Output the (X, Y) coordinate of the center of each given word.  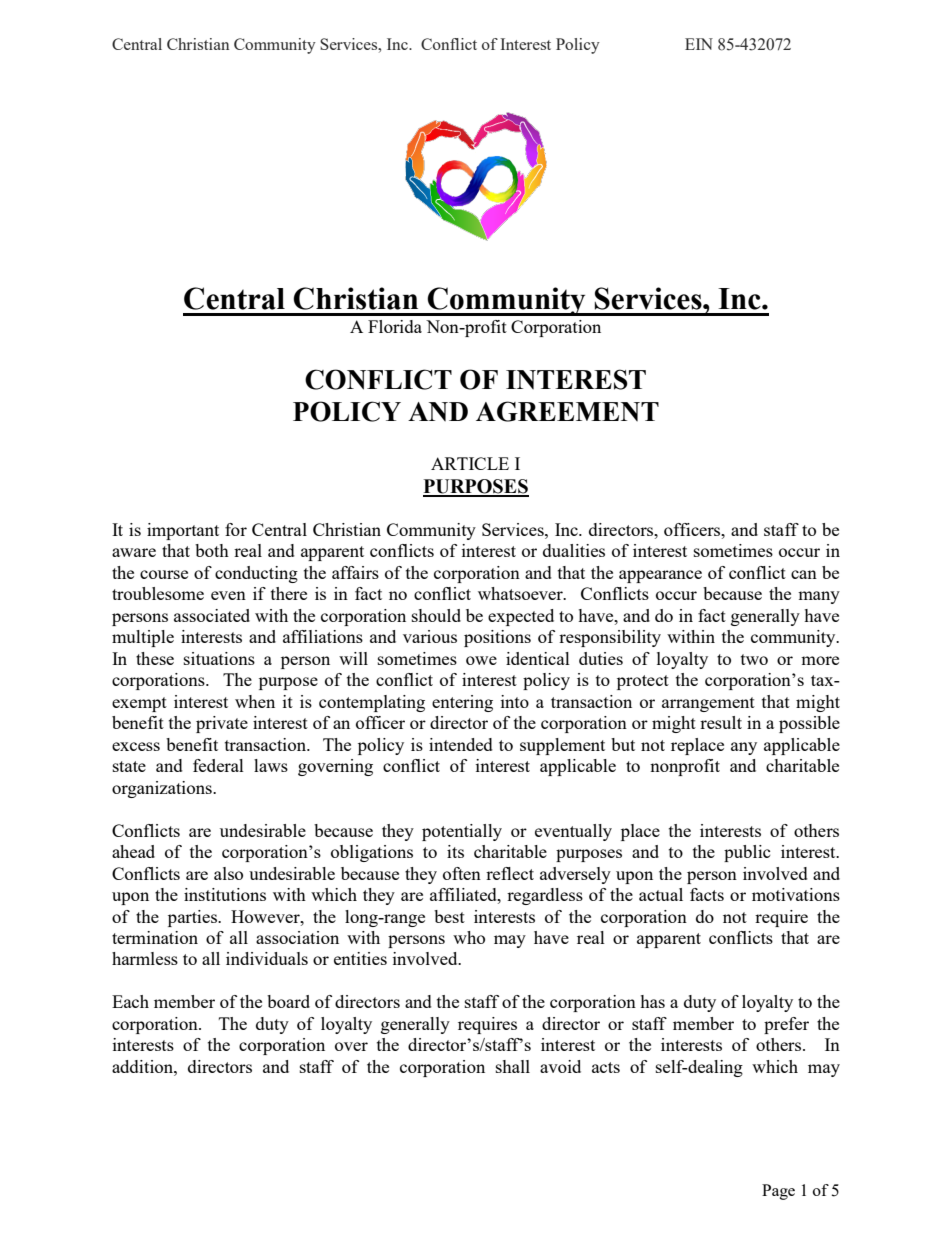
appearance (660, 576)
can (804, 574)
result (721, 722)
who (469, 937)
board (288, 1001)
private (222, 724)
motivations (796, 894)
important (183, 531)
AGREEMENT (567, 411)
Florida (395, 326)
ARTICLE (470, 463)
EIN (699, 44)
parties (193, 918)
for (236, 529)
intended (461, 744)
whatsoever (521, 593)
